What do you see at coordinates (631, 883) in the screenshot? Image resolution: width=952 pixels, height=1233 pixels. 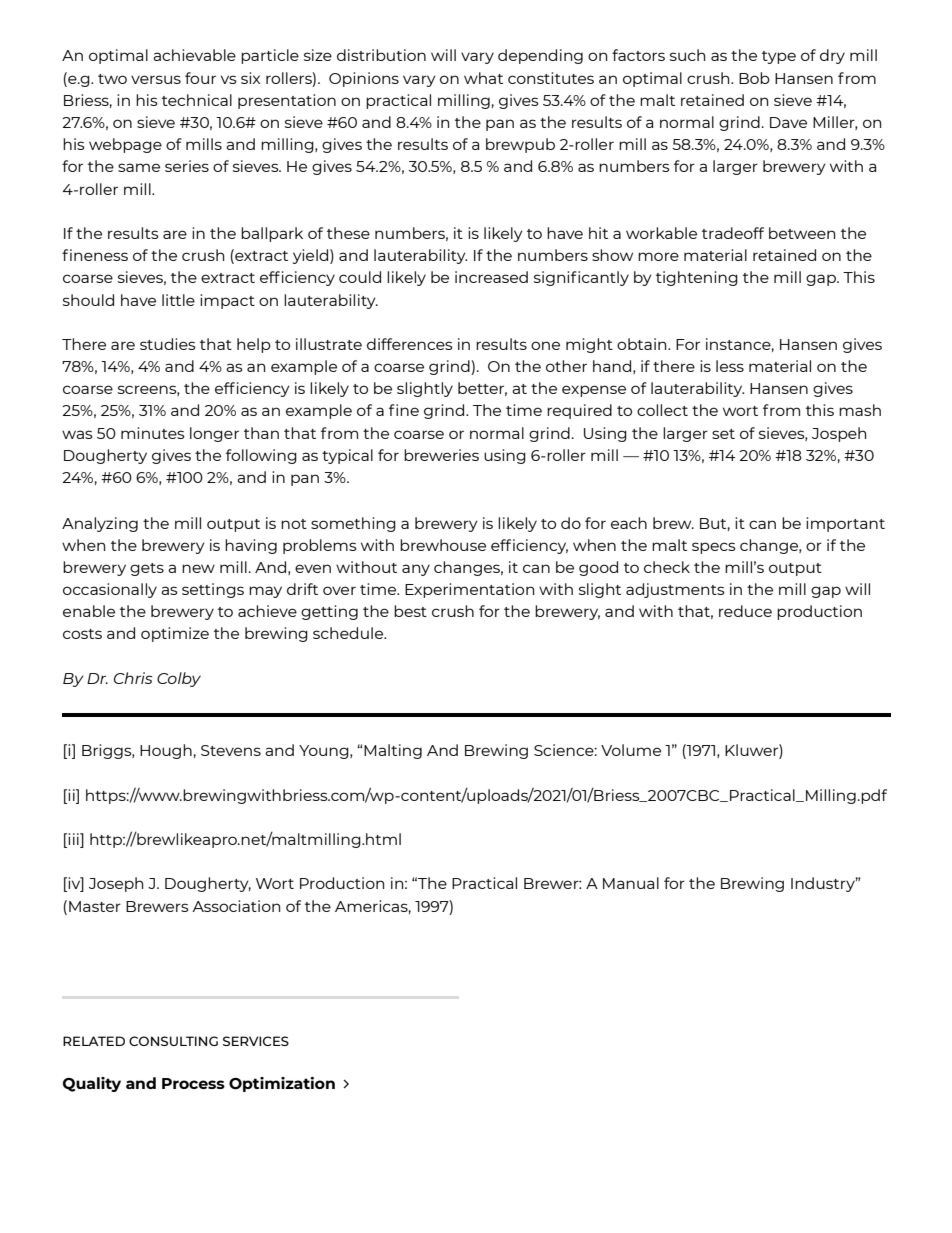 I see `Manual` at bounding box center [631, 883].
